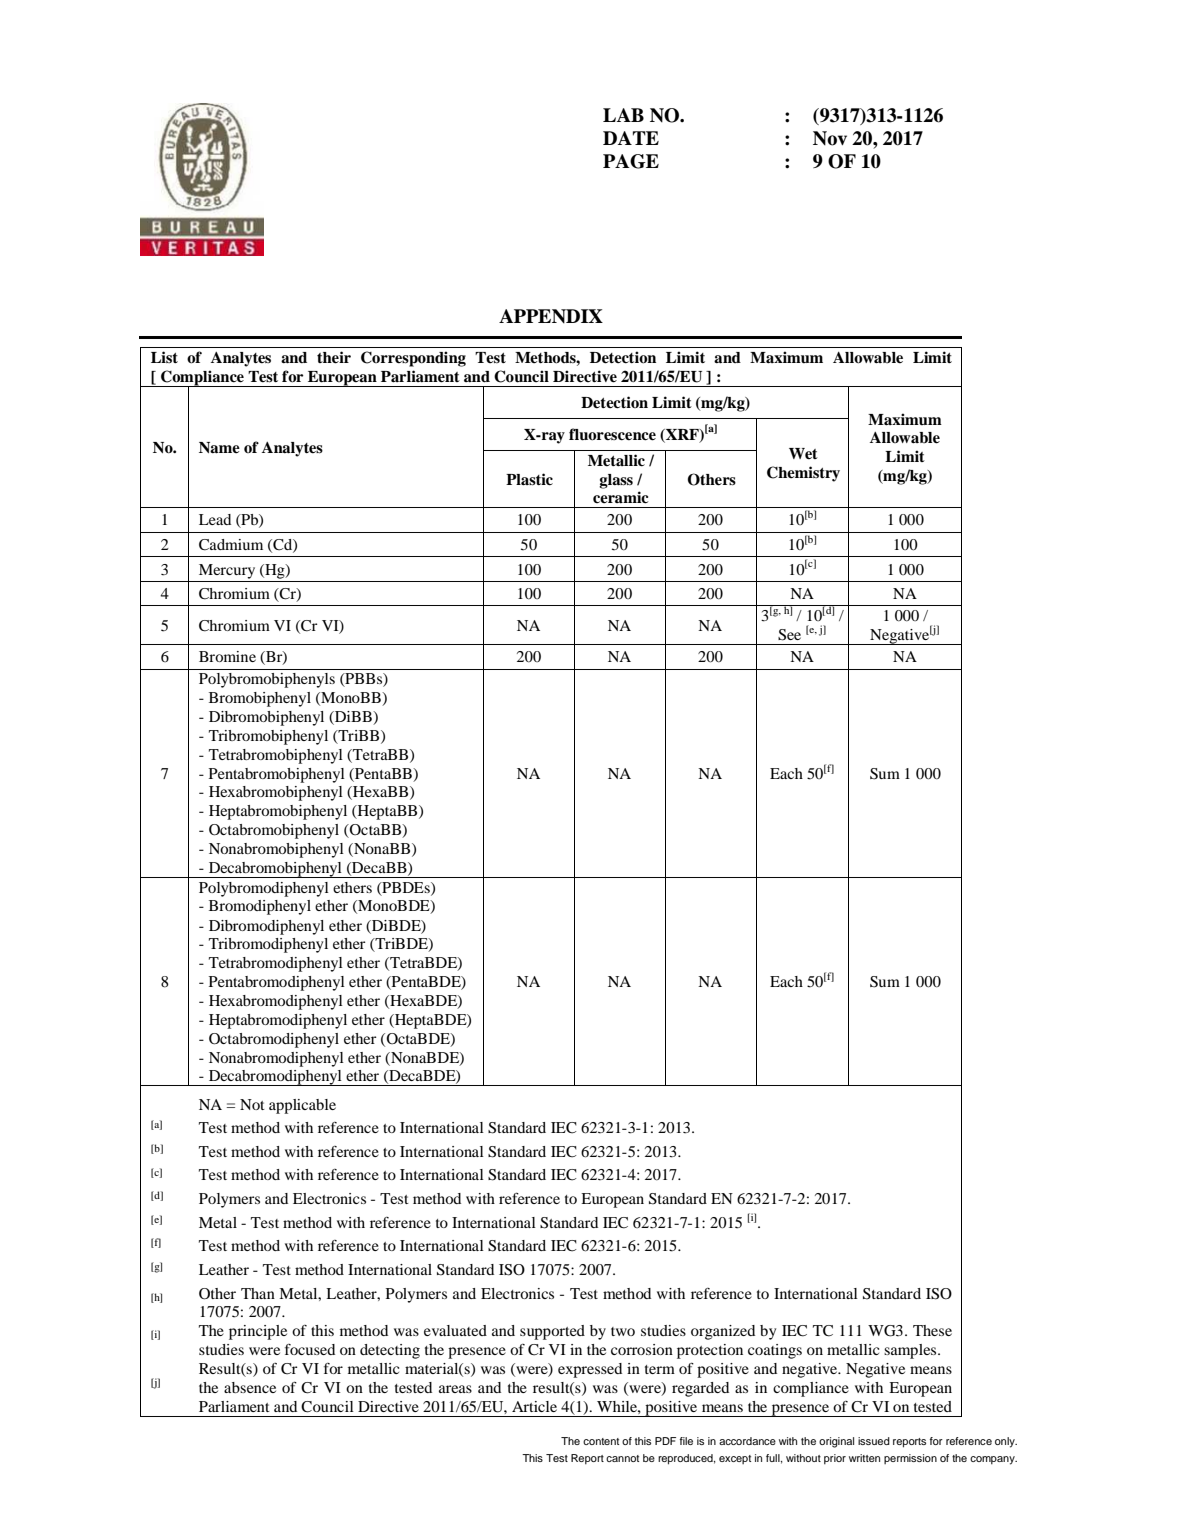 This page has width=1188, height=1537. Describe the element at coordinates (601, 1441) in the page. I see `content` at that location.
